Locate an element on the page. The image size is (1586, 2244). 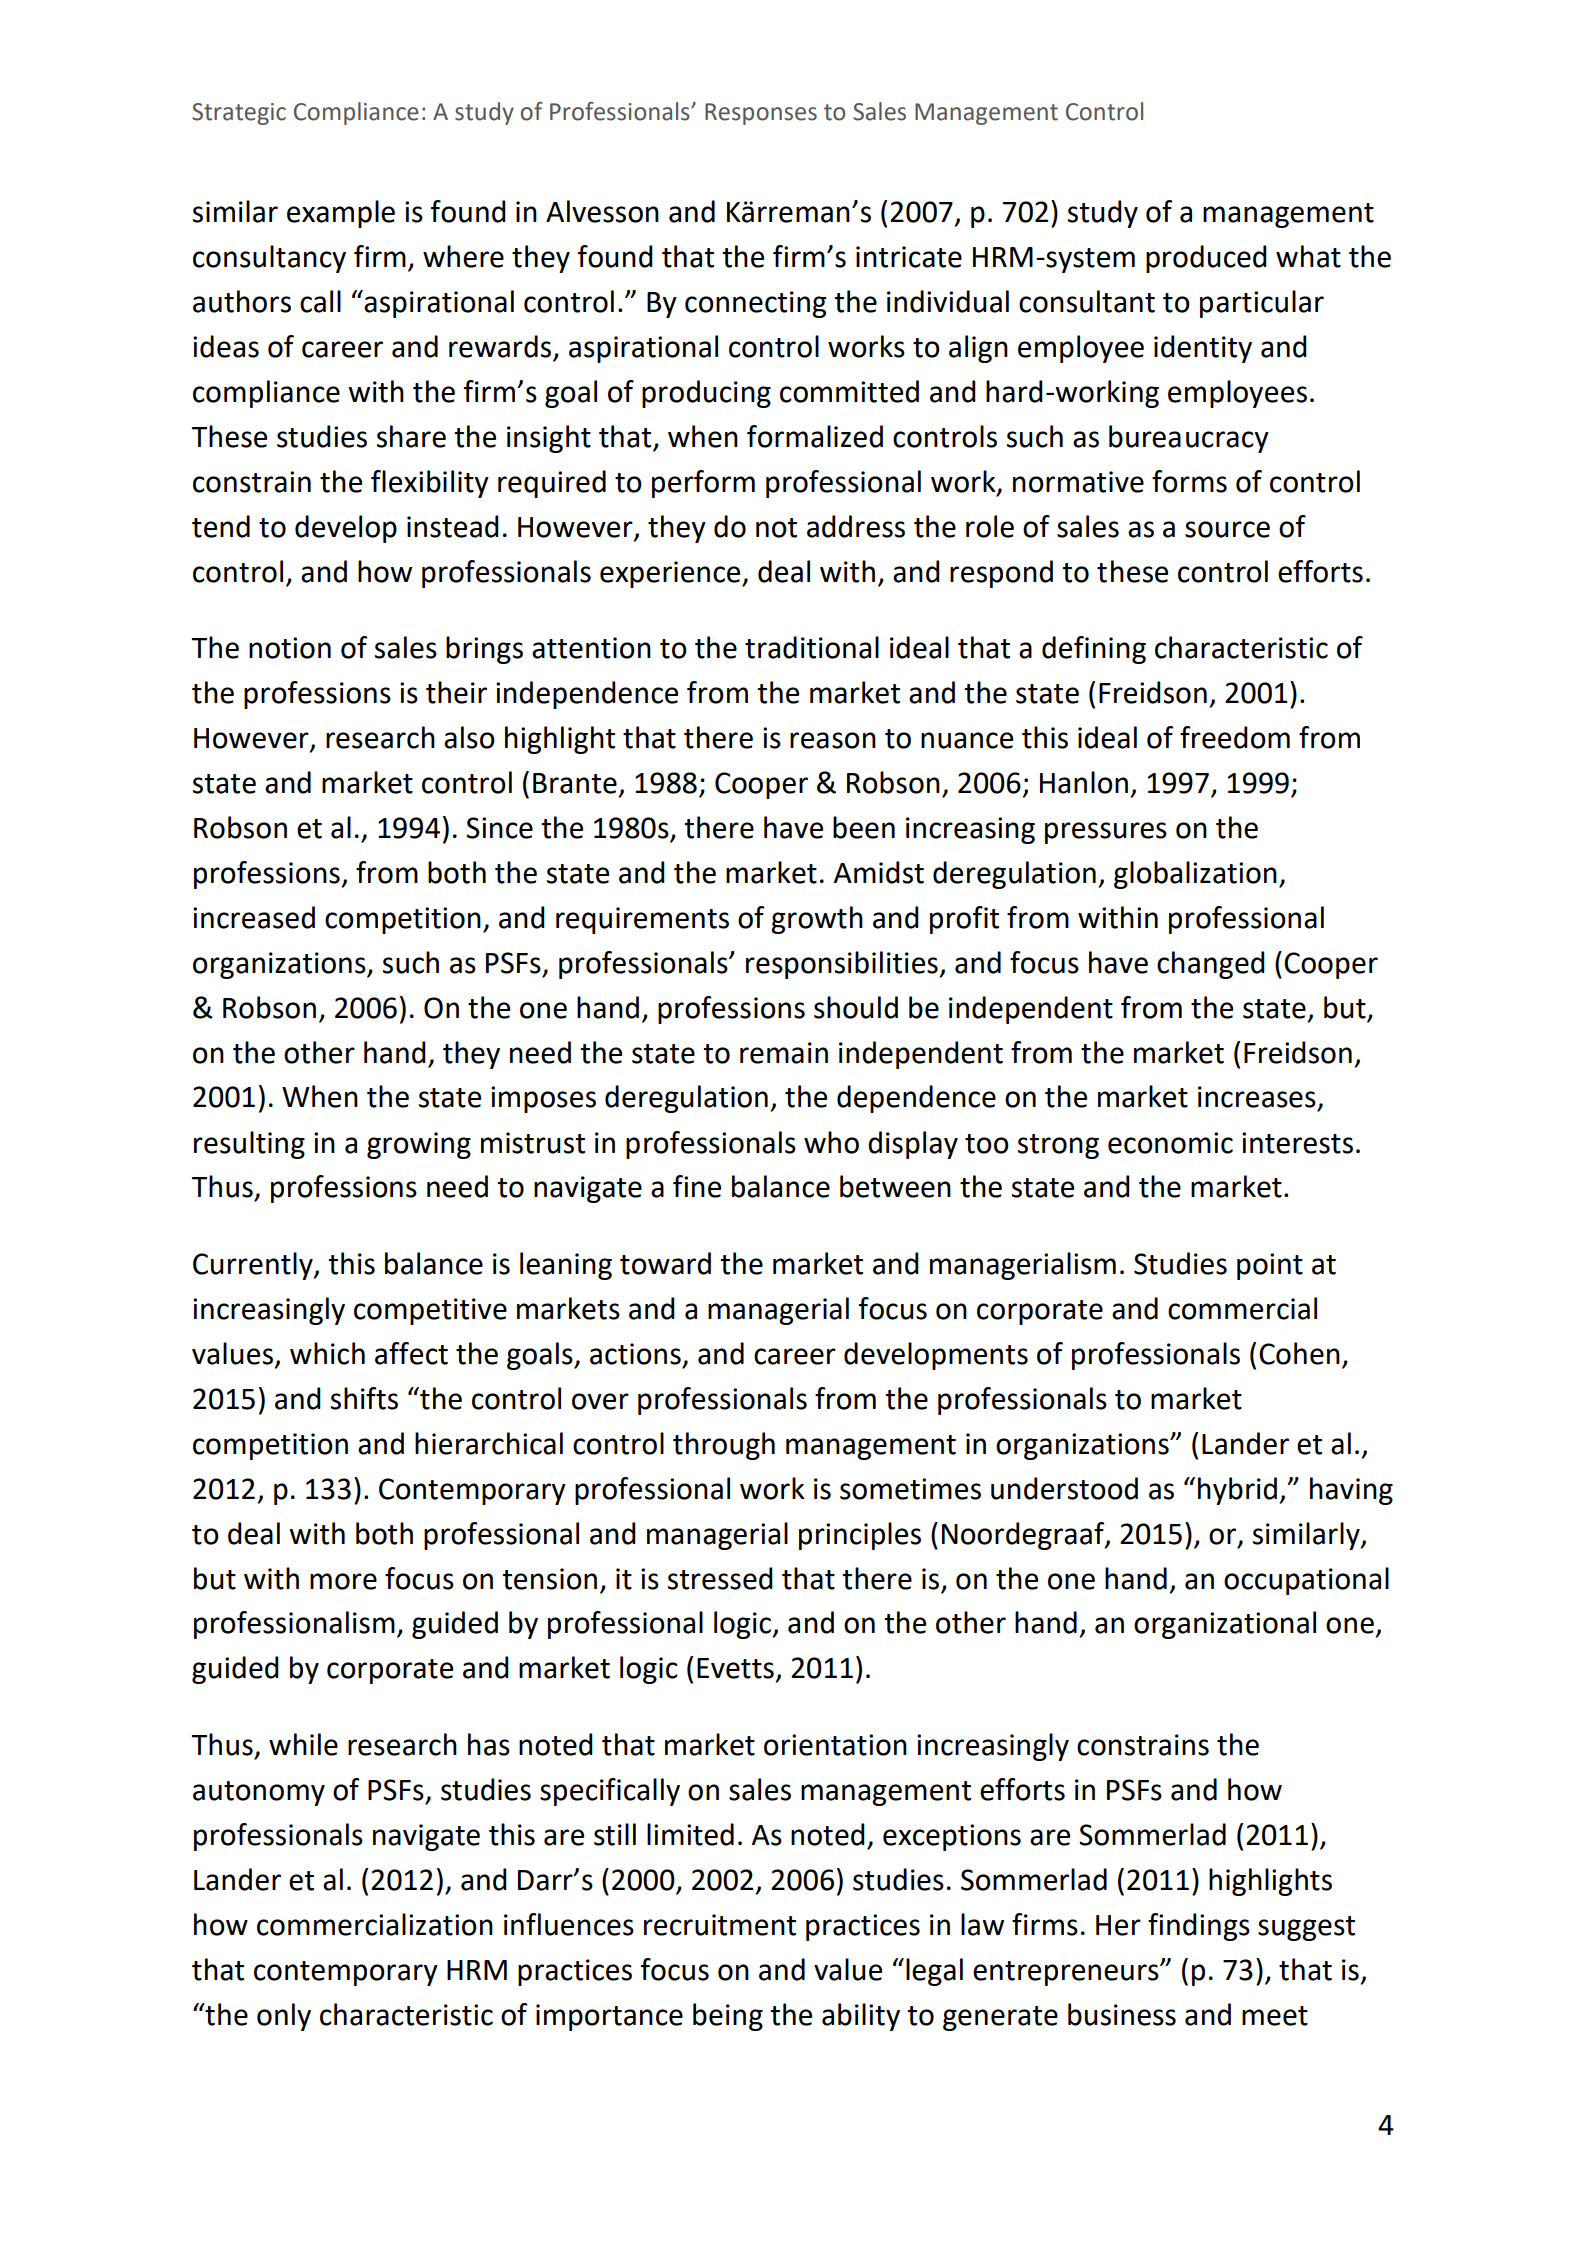
growing is located at coordinates (419, 1145).
